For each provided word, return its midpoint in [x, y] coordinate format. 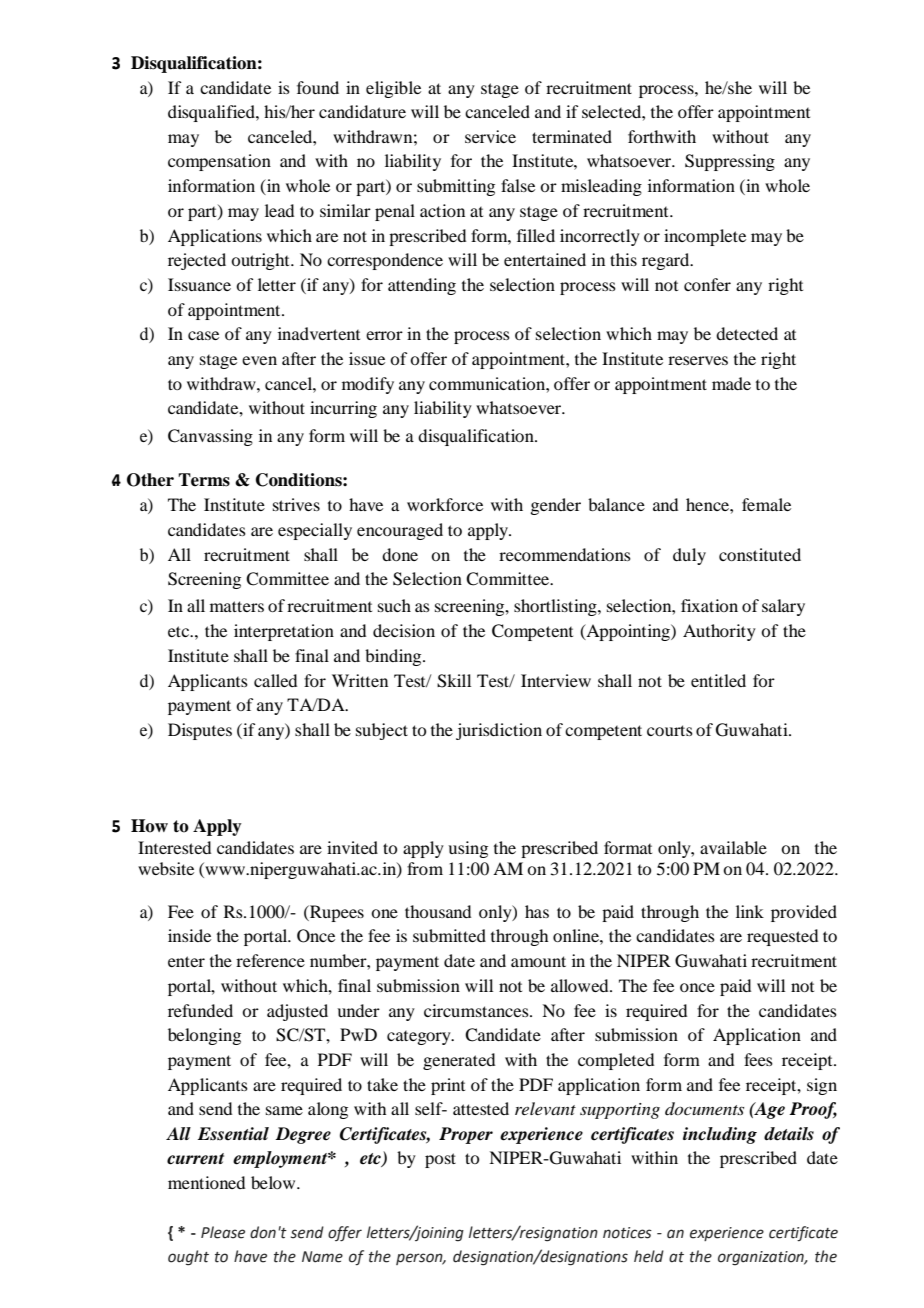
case [203, 335]
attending [422, 286]
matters [237, 606]
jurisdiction [499, 731]
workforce [445, 504]
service [490, 136]
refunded [200, 1010]
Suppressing [730, 162]
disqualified [212, 113]
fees [758, 1059]
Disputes [200, 731]
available [733, 847]
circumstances [477, 1010]
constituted [760, 554]
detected [747, 333]
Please [223, 1232]
